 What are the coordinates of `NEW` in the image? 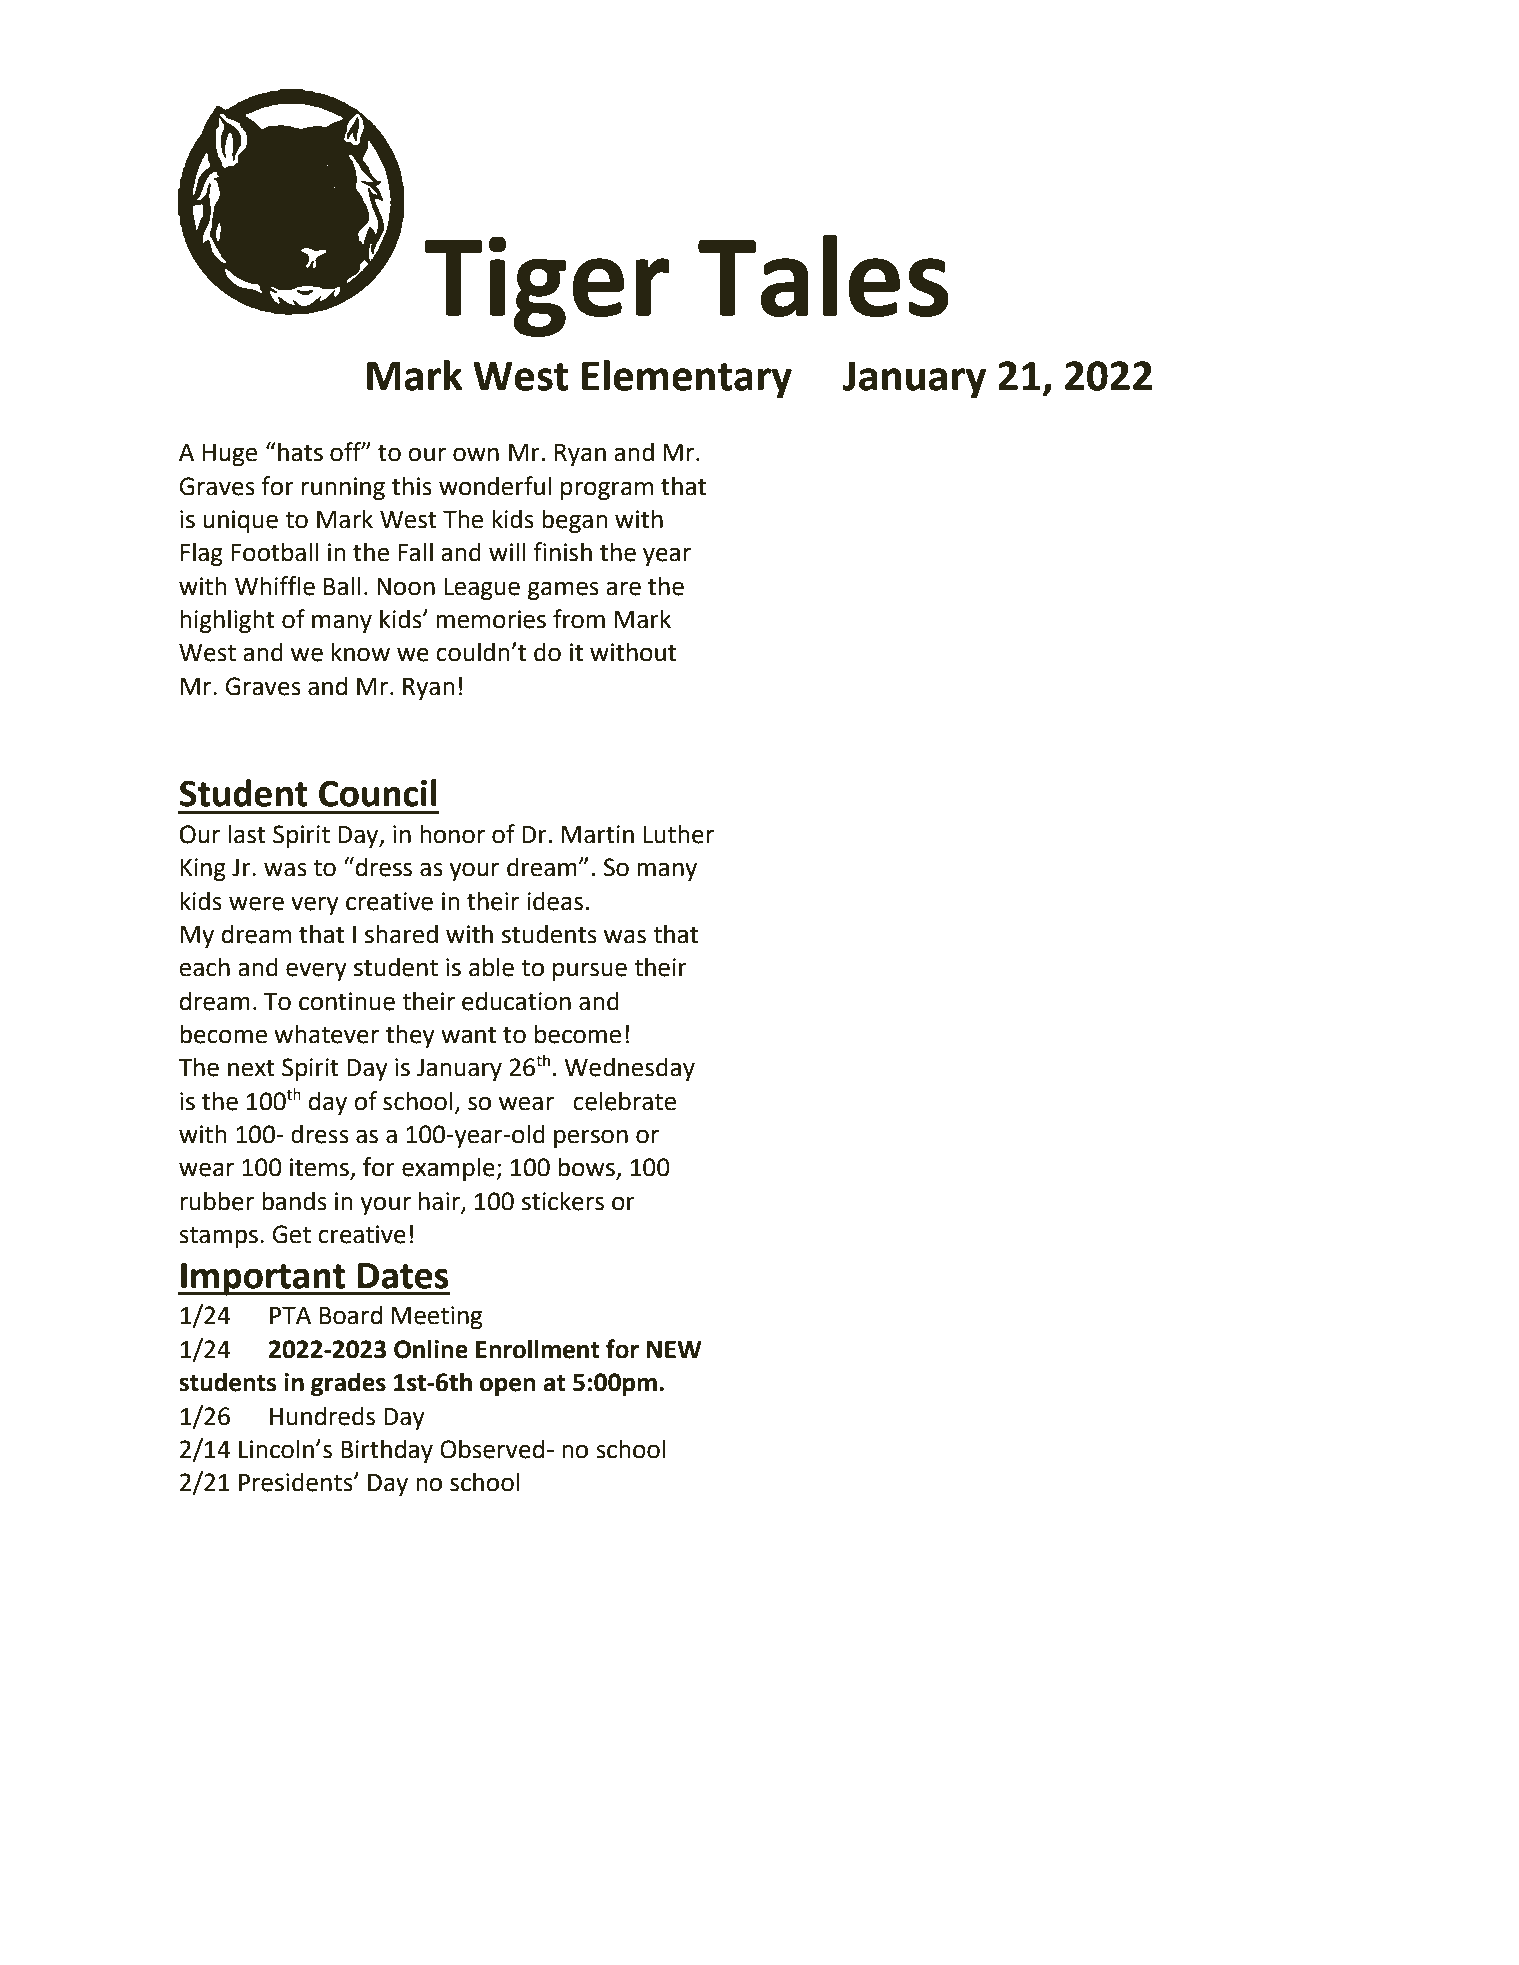 It's located at (674, 1349).
